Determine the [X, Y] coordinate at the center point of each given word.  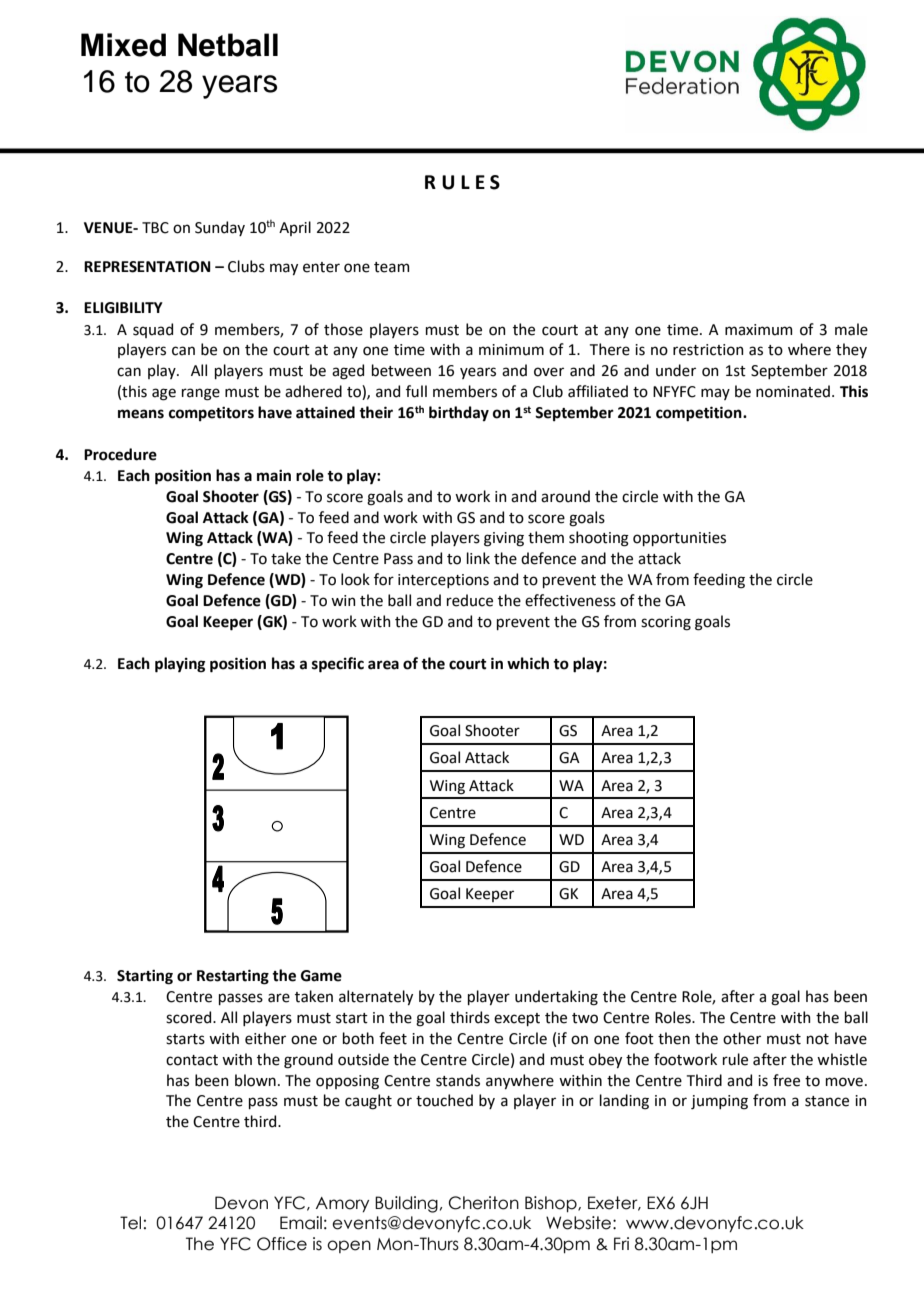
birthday [459, 413]
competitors [211, 414]
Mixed [123, 45]
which [528, 663]
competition [700, 414]
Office [282, 1244]
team [392, 267]
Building [406, 1204]
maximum [759, 330]
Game [321, 976]
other [742, 1038]
